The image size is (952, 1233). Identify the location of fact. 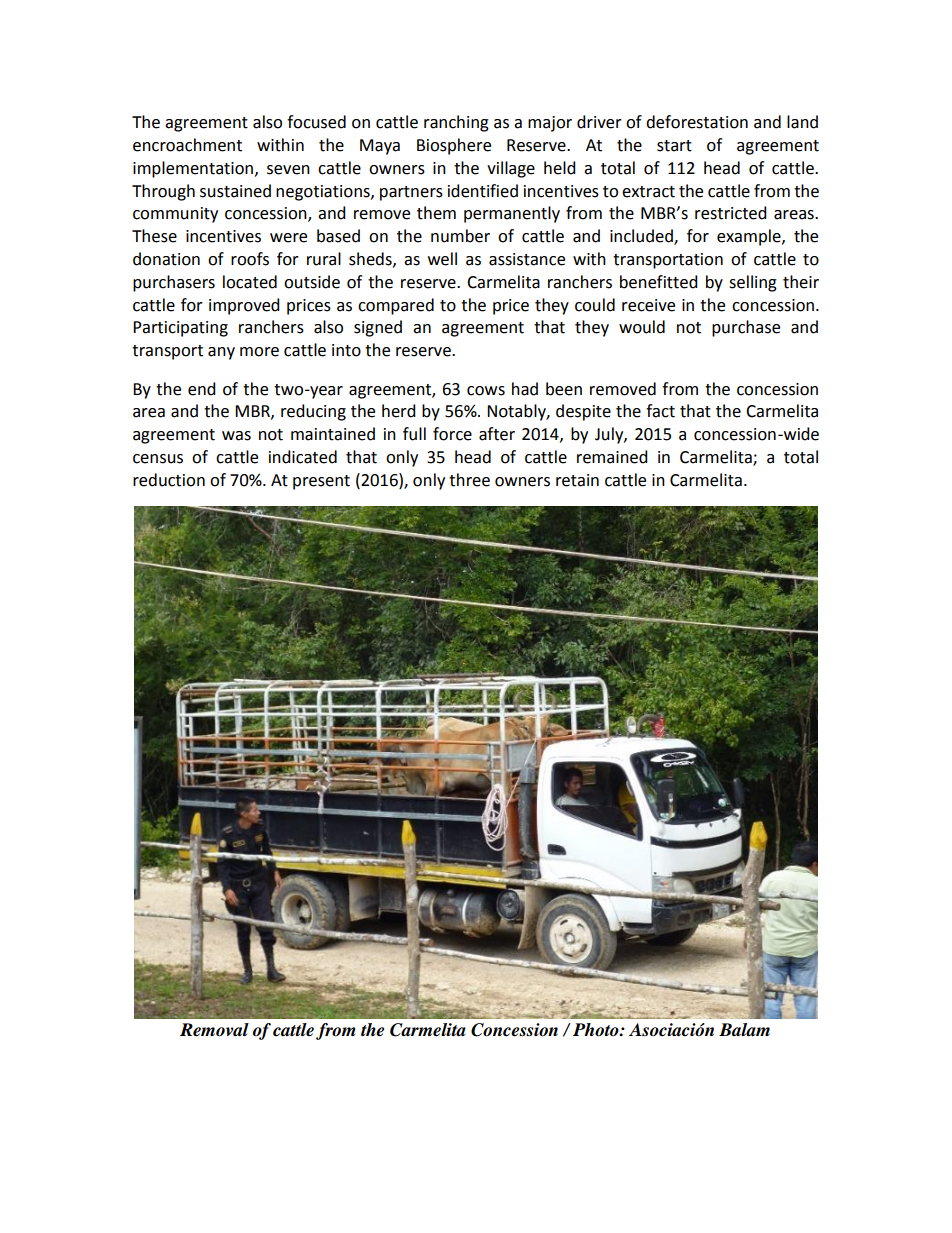
(660, 411).
